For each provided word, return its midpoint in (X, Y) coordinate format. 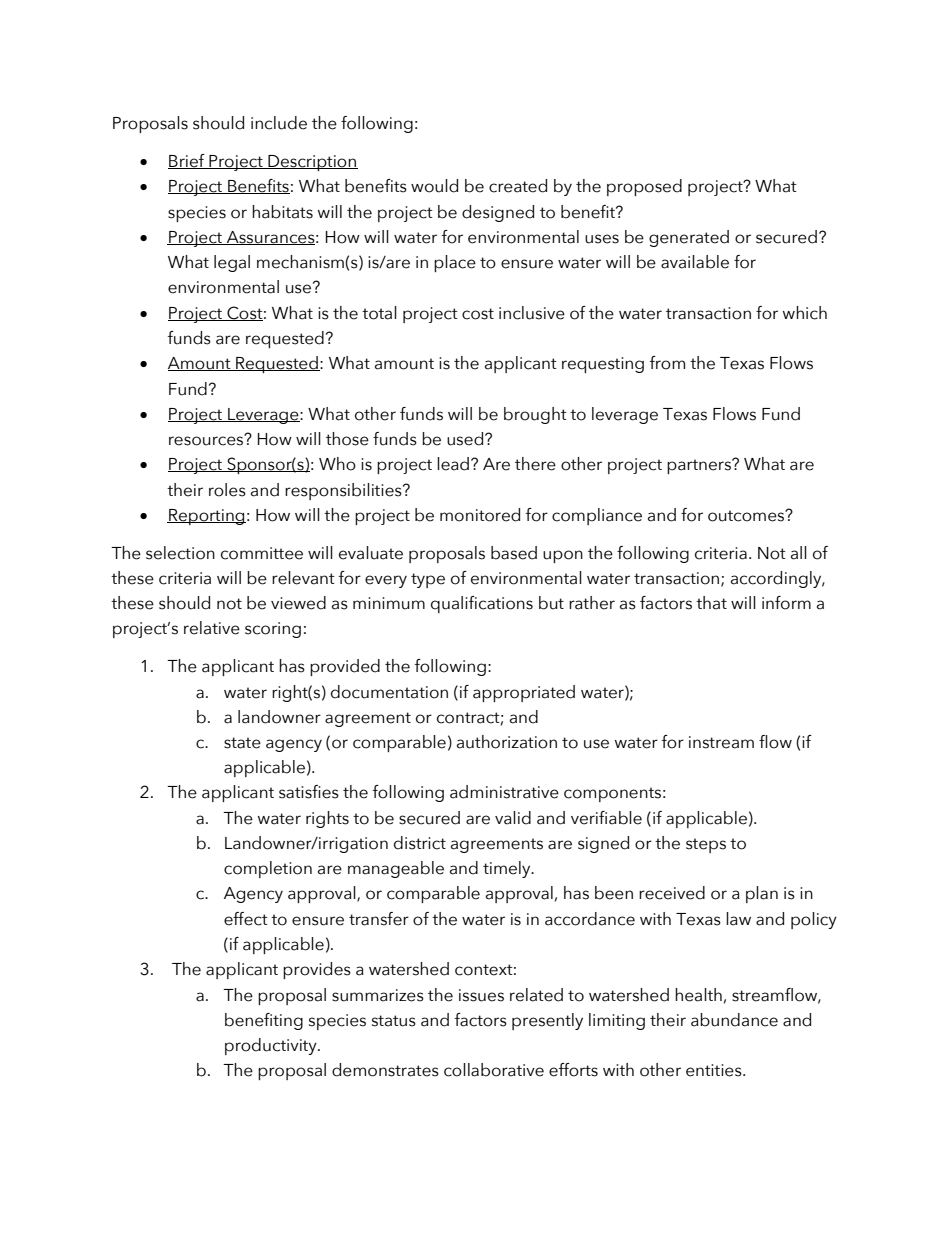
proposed (644, 187)
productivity (272, 1046)
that (711, 603)
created (518, 186)
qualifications (482, 604)
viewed (298, 603)
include (279, 123)
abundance (734, 1020)
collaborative (494, 1070)
